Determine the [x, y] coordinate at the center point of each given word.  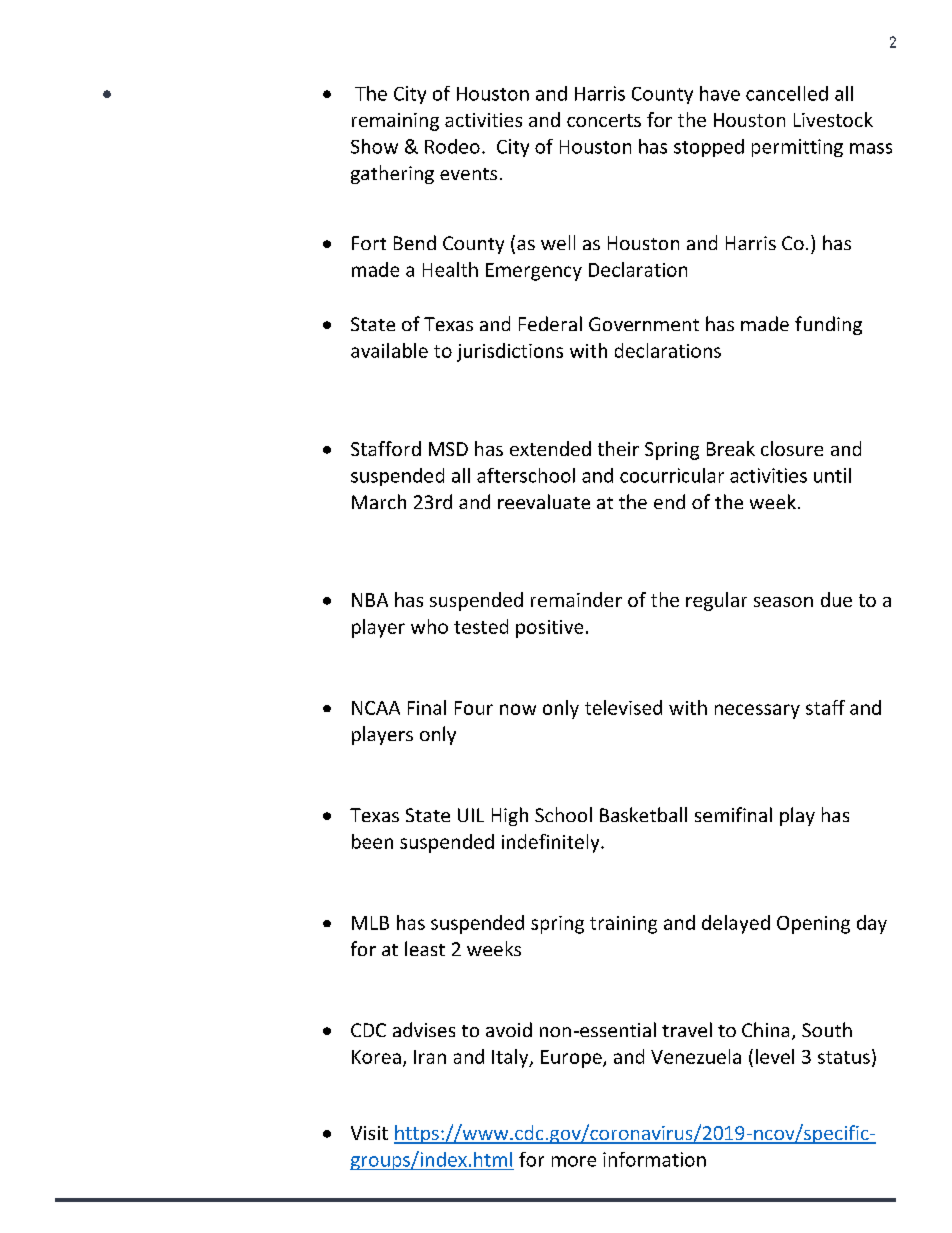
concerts [604, 120]
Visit [369, 1133]
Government [644, 324]
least [425, 948]
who [429, 626]
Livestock [833, 119]
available [389, 350]
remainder [576, 599]
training [623, 925]
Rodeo [452, 146]
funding [828, 325]
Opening [813, 925]
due [836, 599]
